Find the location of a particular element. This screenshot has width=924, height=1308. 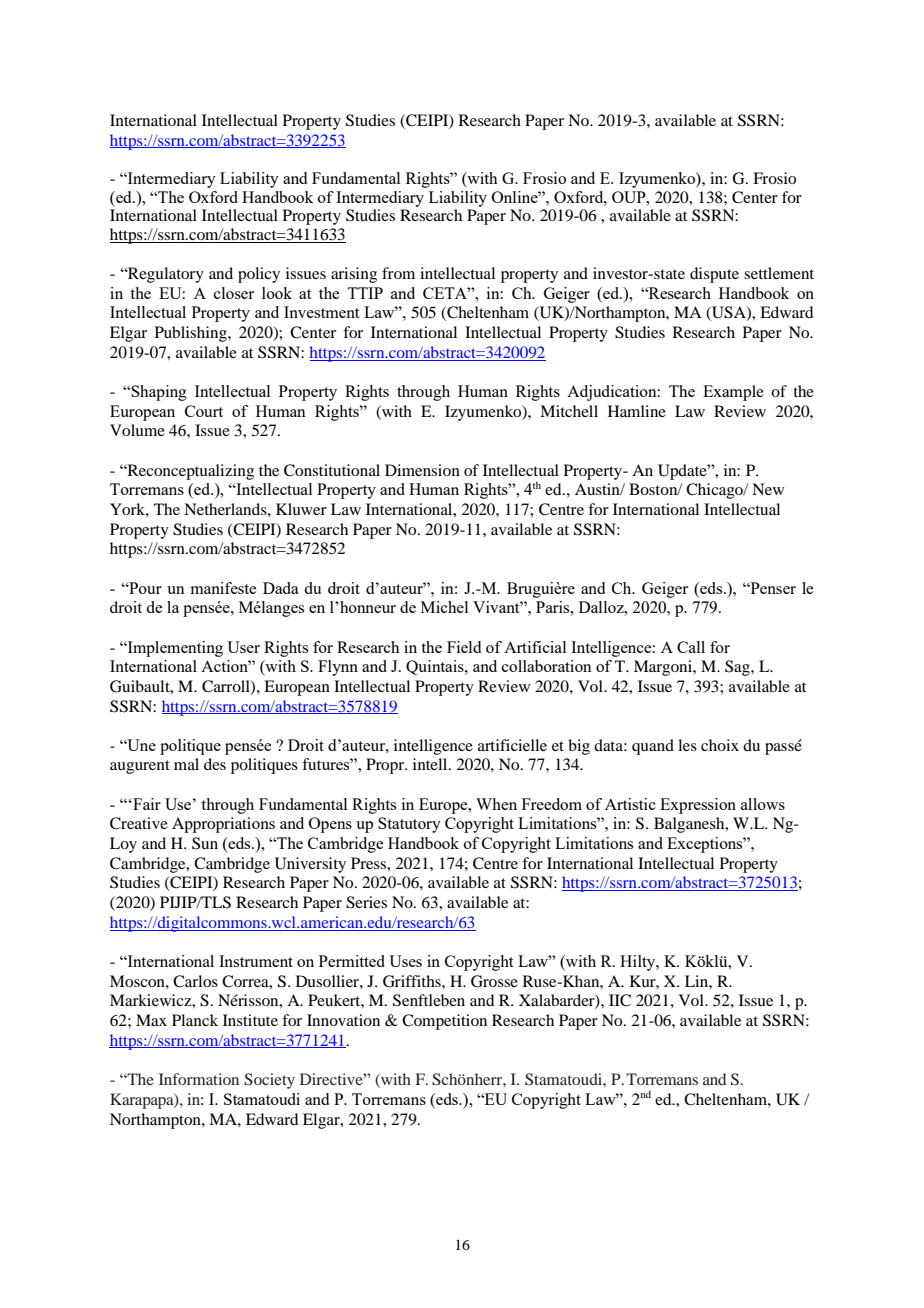

Sag is located at coordinates (738, 668).
